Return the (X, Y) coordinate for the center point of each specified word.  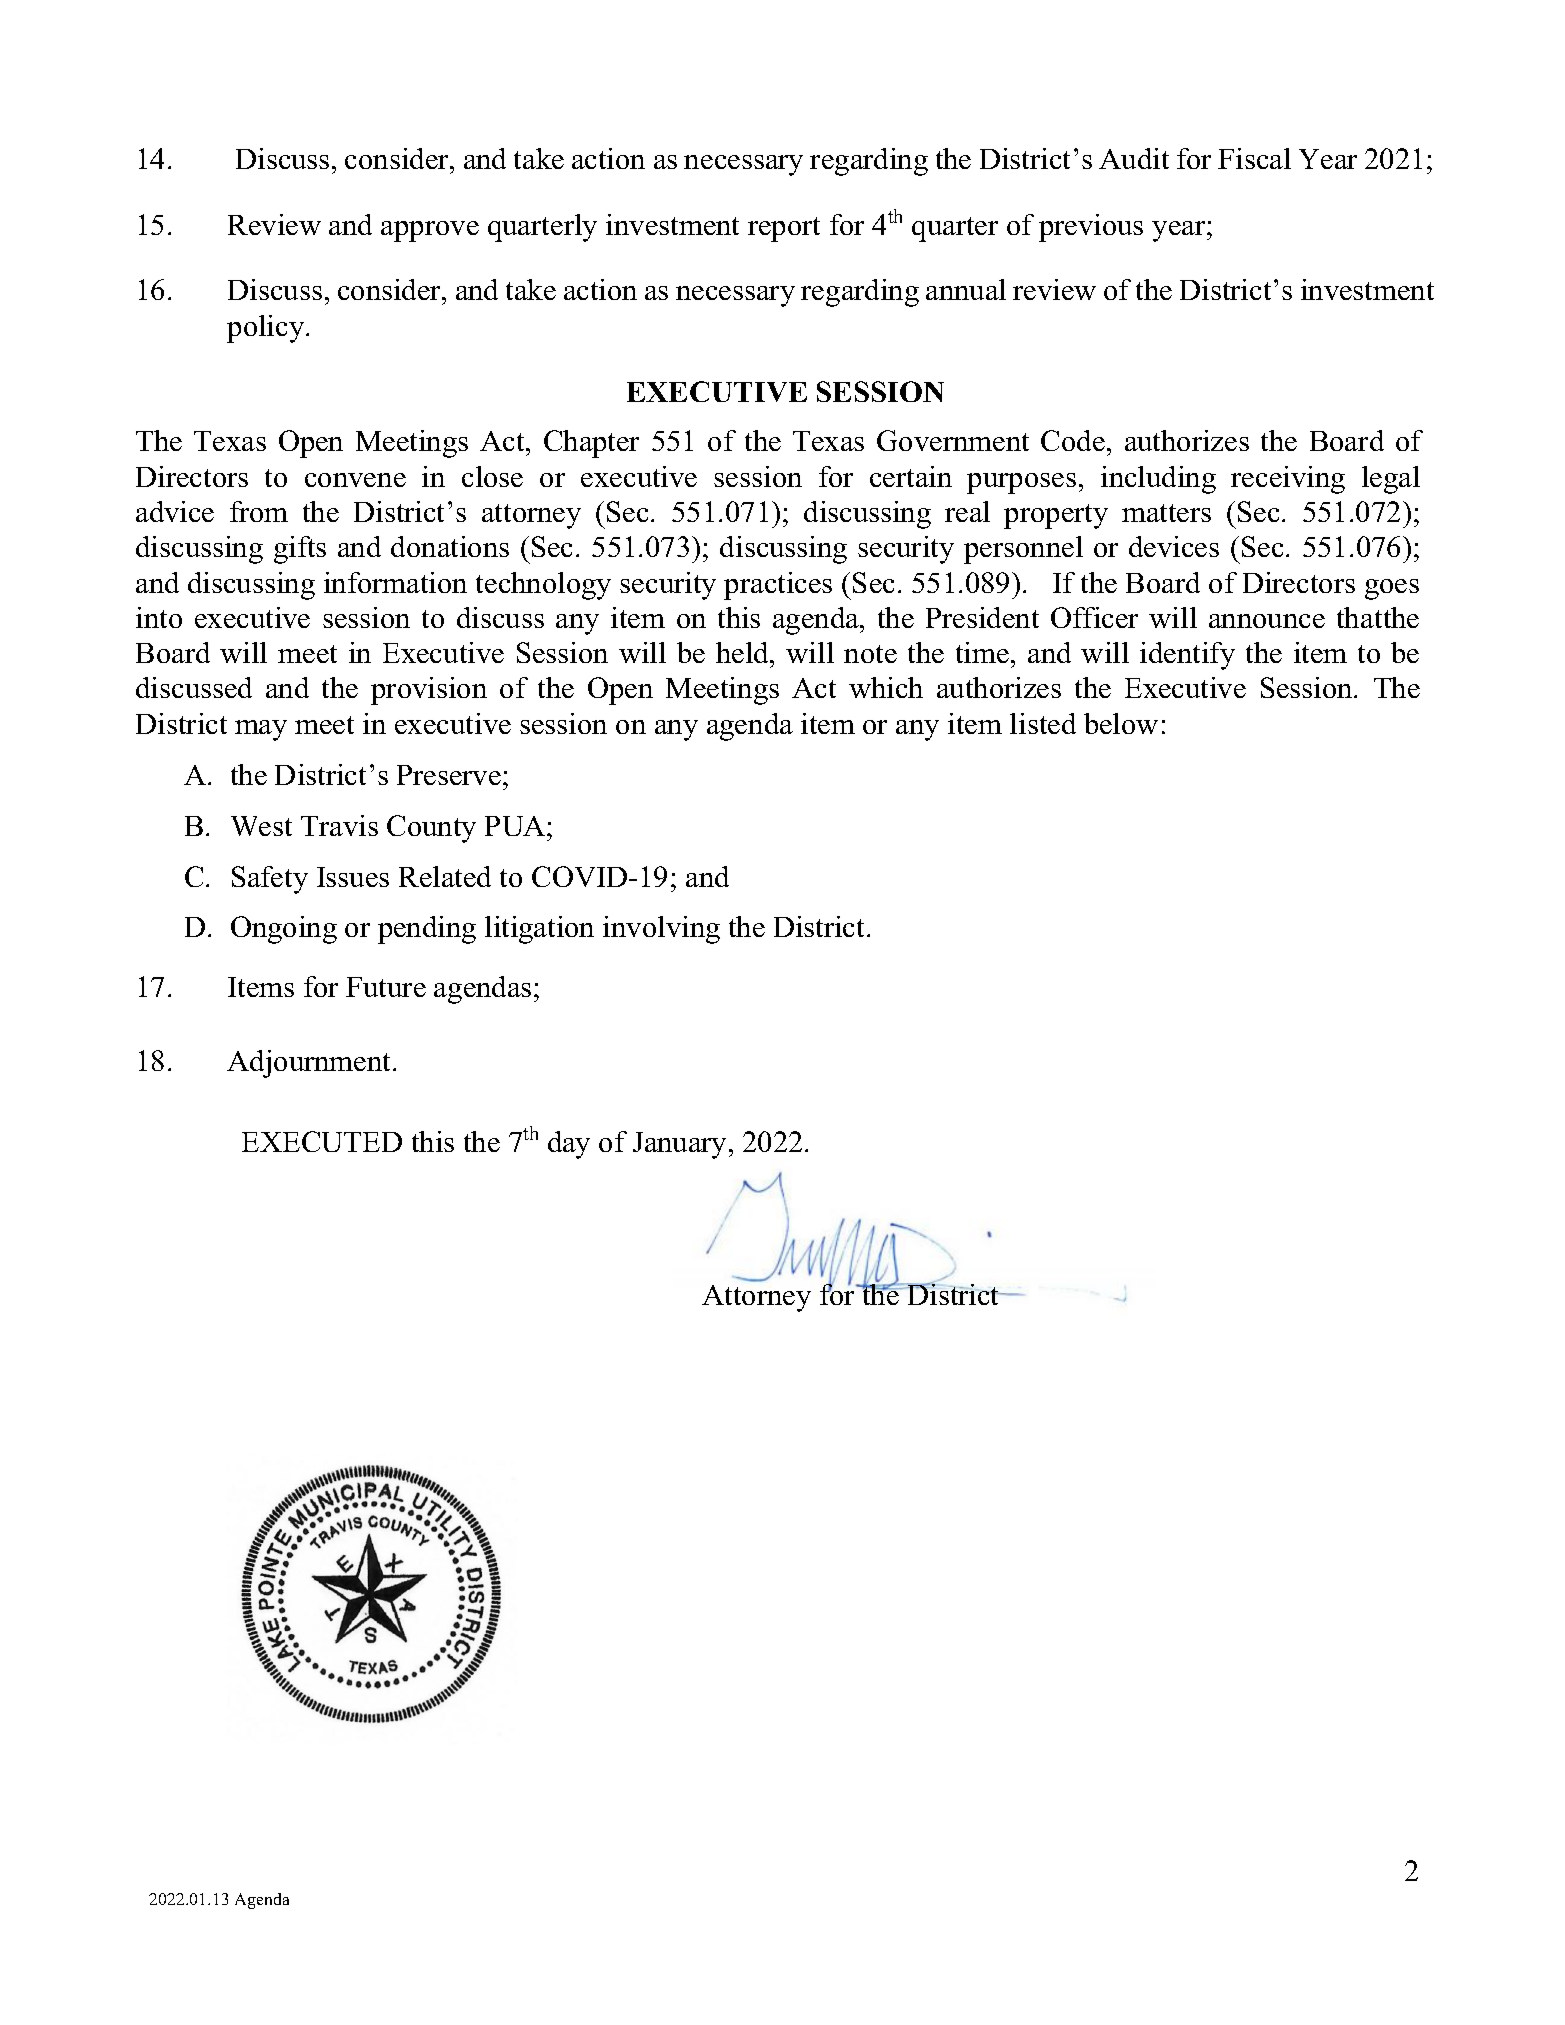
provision (429, 691)
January (681, 1145)
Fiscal (1254, 158)
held (744, 654)
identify (1187, 656)
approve (430, 231)
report (784, 229)
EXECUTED (322, 1141)
